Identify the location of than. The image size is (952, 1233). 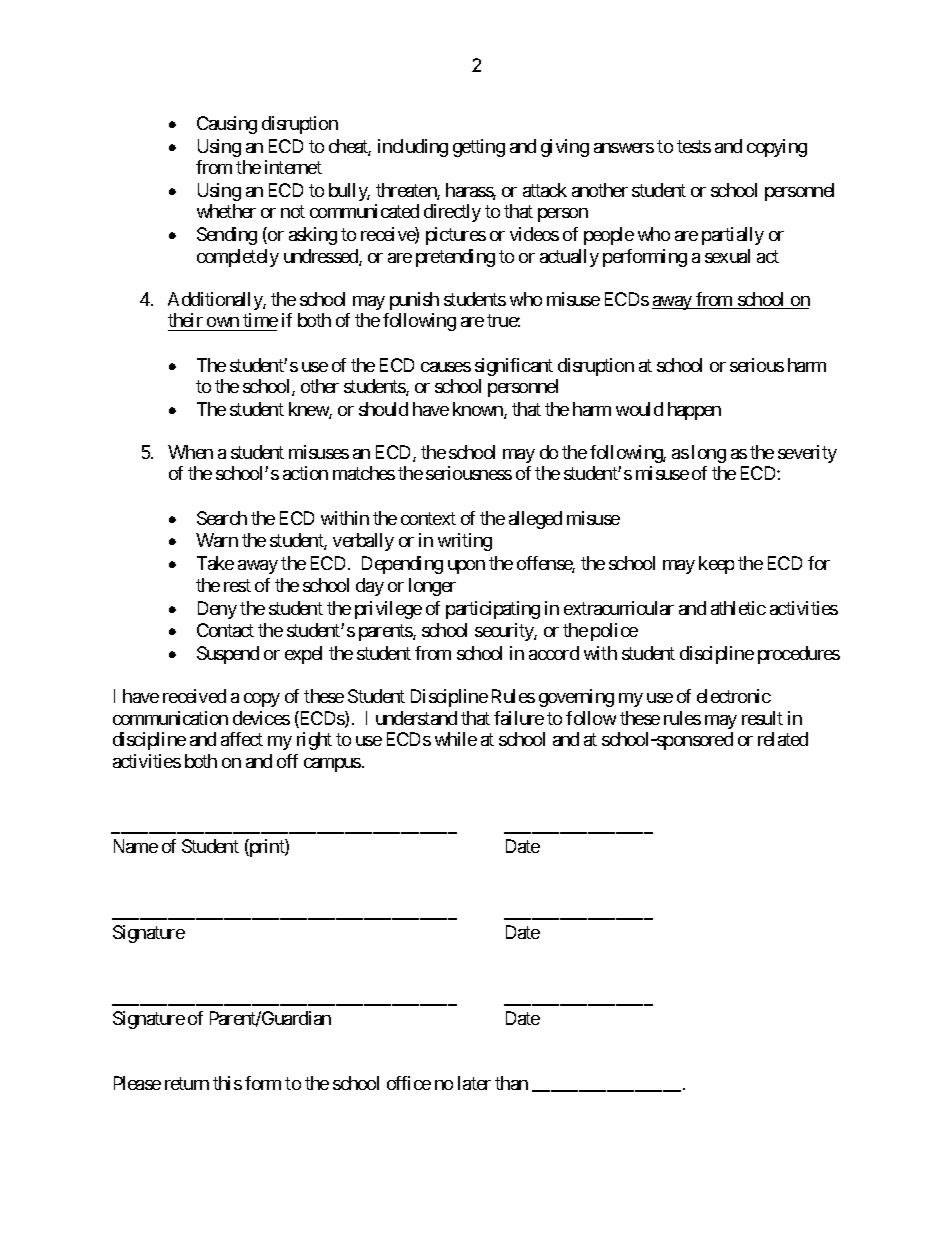
(511, 1083).
